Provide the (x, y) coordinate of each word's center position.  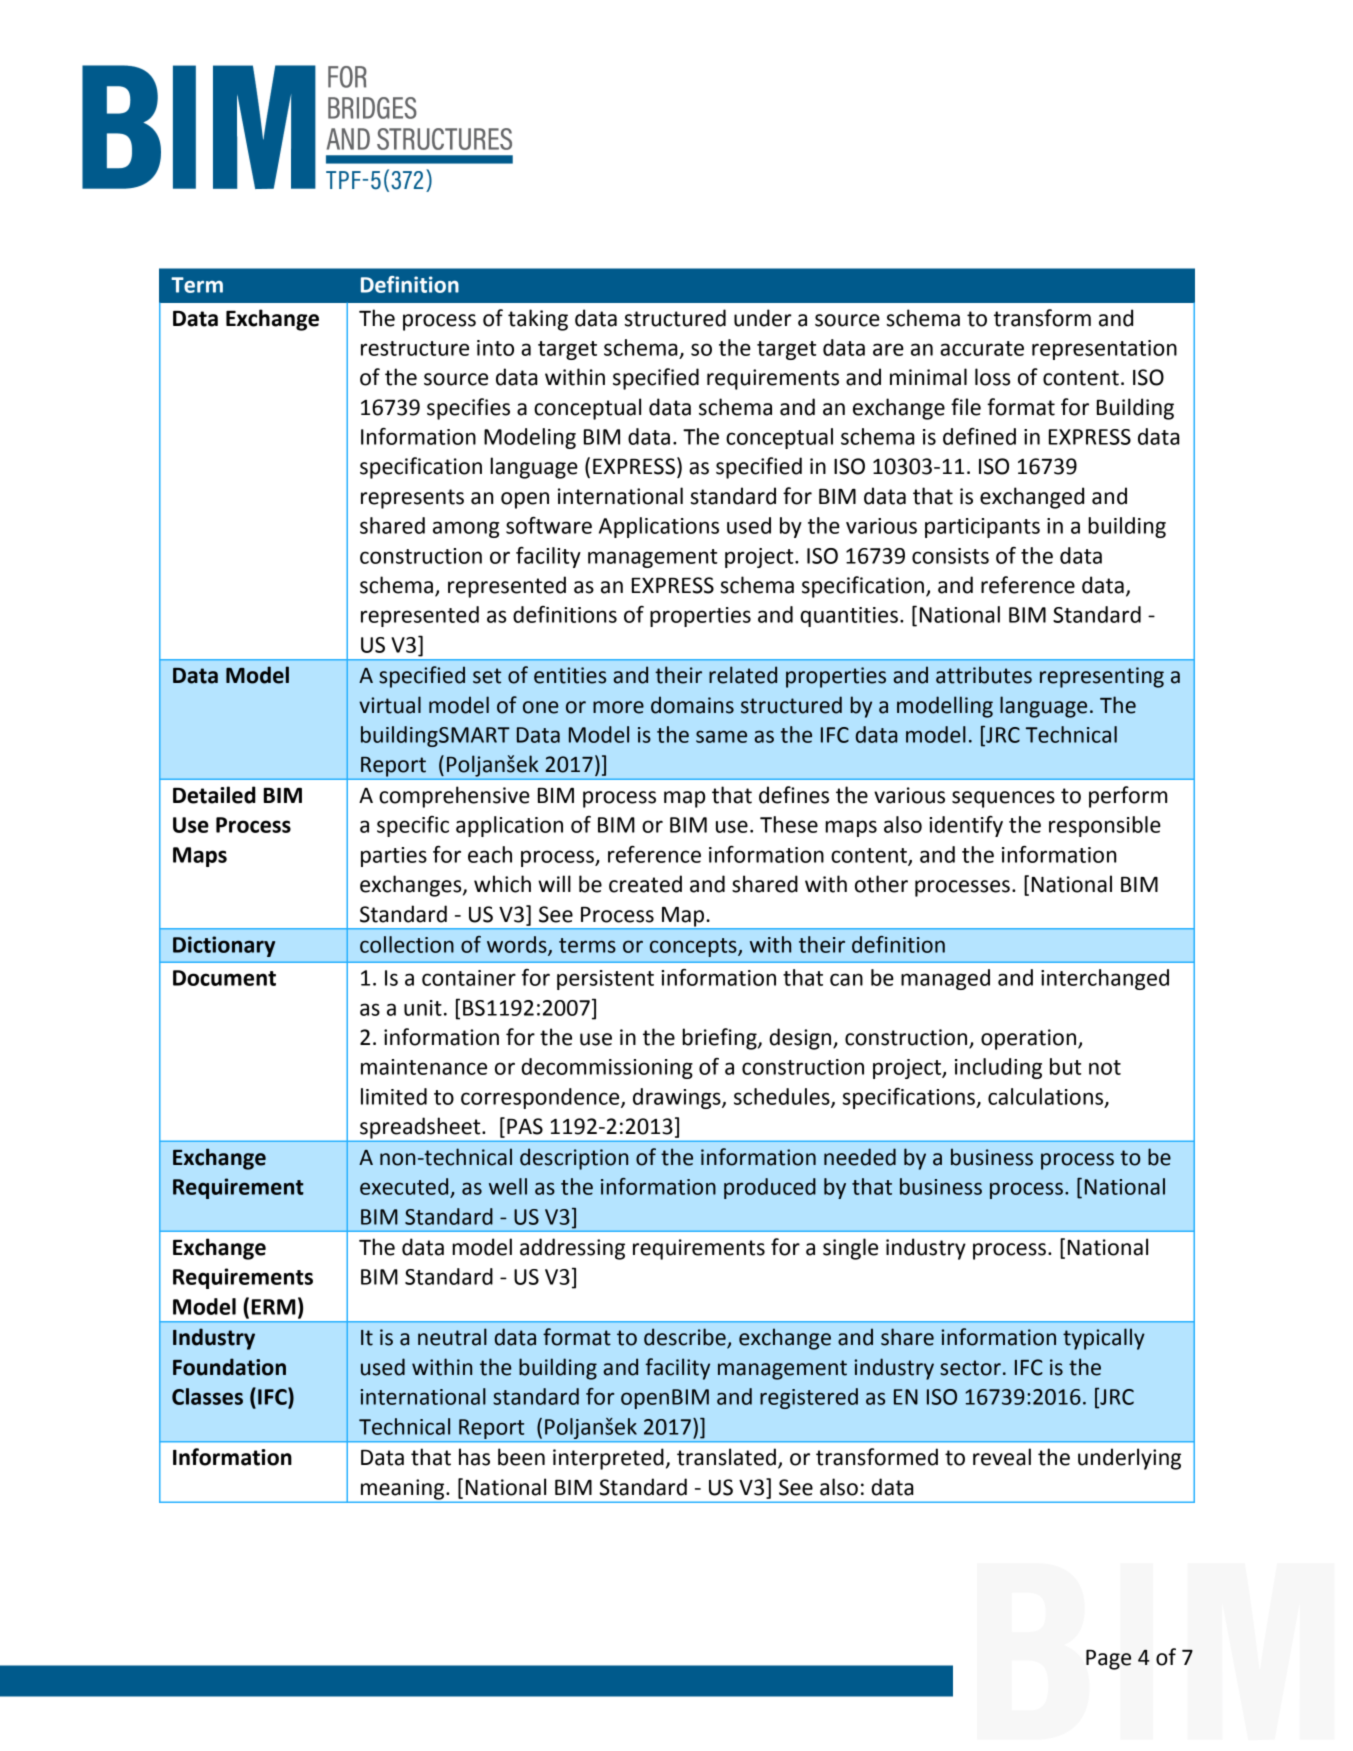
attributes (984, 675)
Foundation (229, 1367)
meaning (403, 1490)
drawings (678, 1098)
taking (538, 320)
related (743, 675)
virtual (390, 705)
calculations (1047, 1097)
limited (394, 1096)
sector (970, 1368)
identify (966, 826)
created (645, 884)
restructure (415, 348)
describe (686, 1338)
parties (394, 857)
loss (992, 377)
